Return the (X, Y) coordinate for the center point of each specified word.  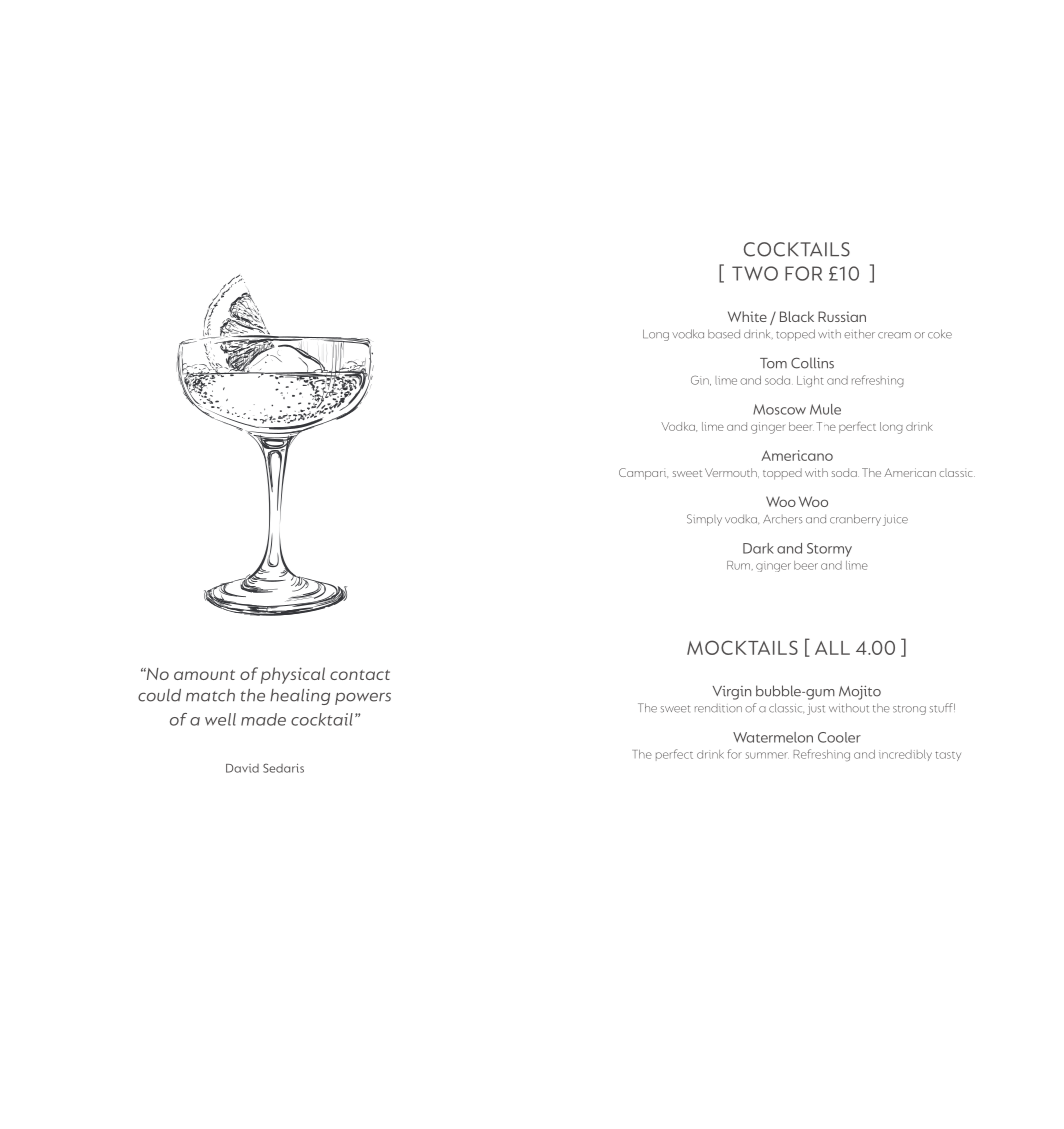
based (724, 334)
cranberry (855, 520)
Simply (704, 520)
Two (755, 273)
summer (767, 755)
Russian (842, 316)
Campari (643, 474)
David (242, 768)
